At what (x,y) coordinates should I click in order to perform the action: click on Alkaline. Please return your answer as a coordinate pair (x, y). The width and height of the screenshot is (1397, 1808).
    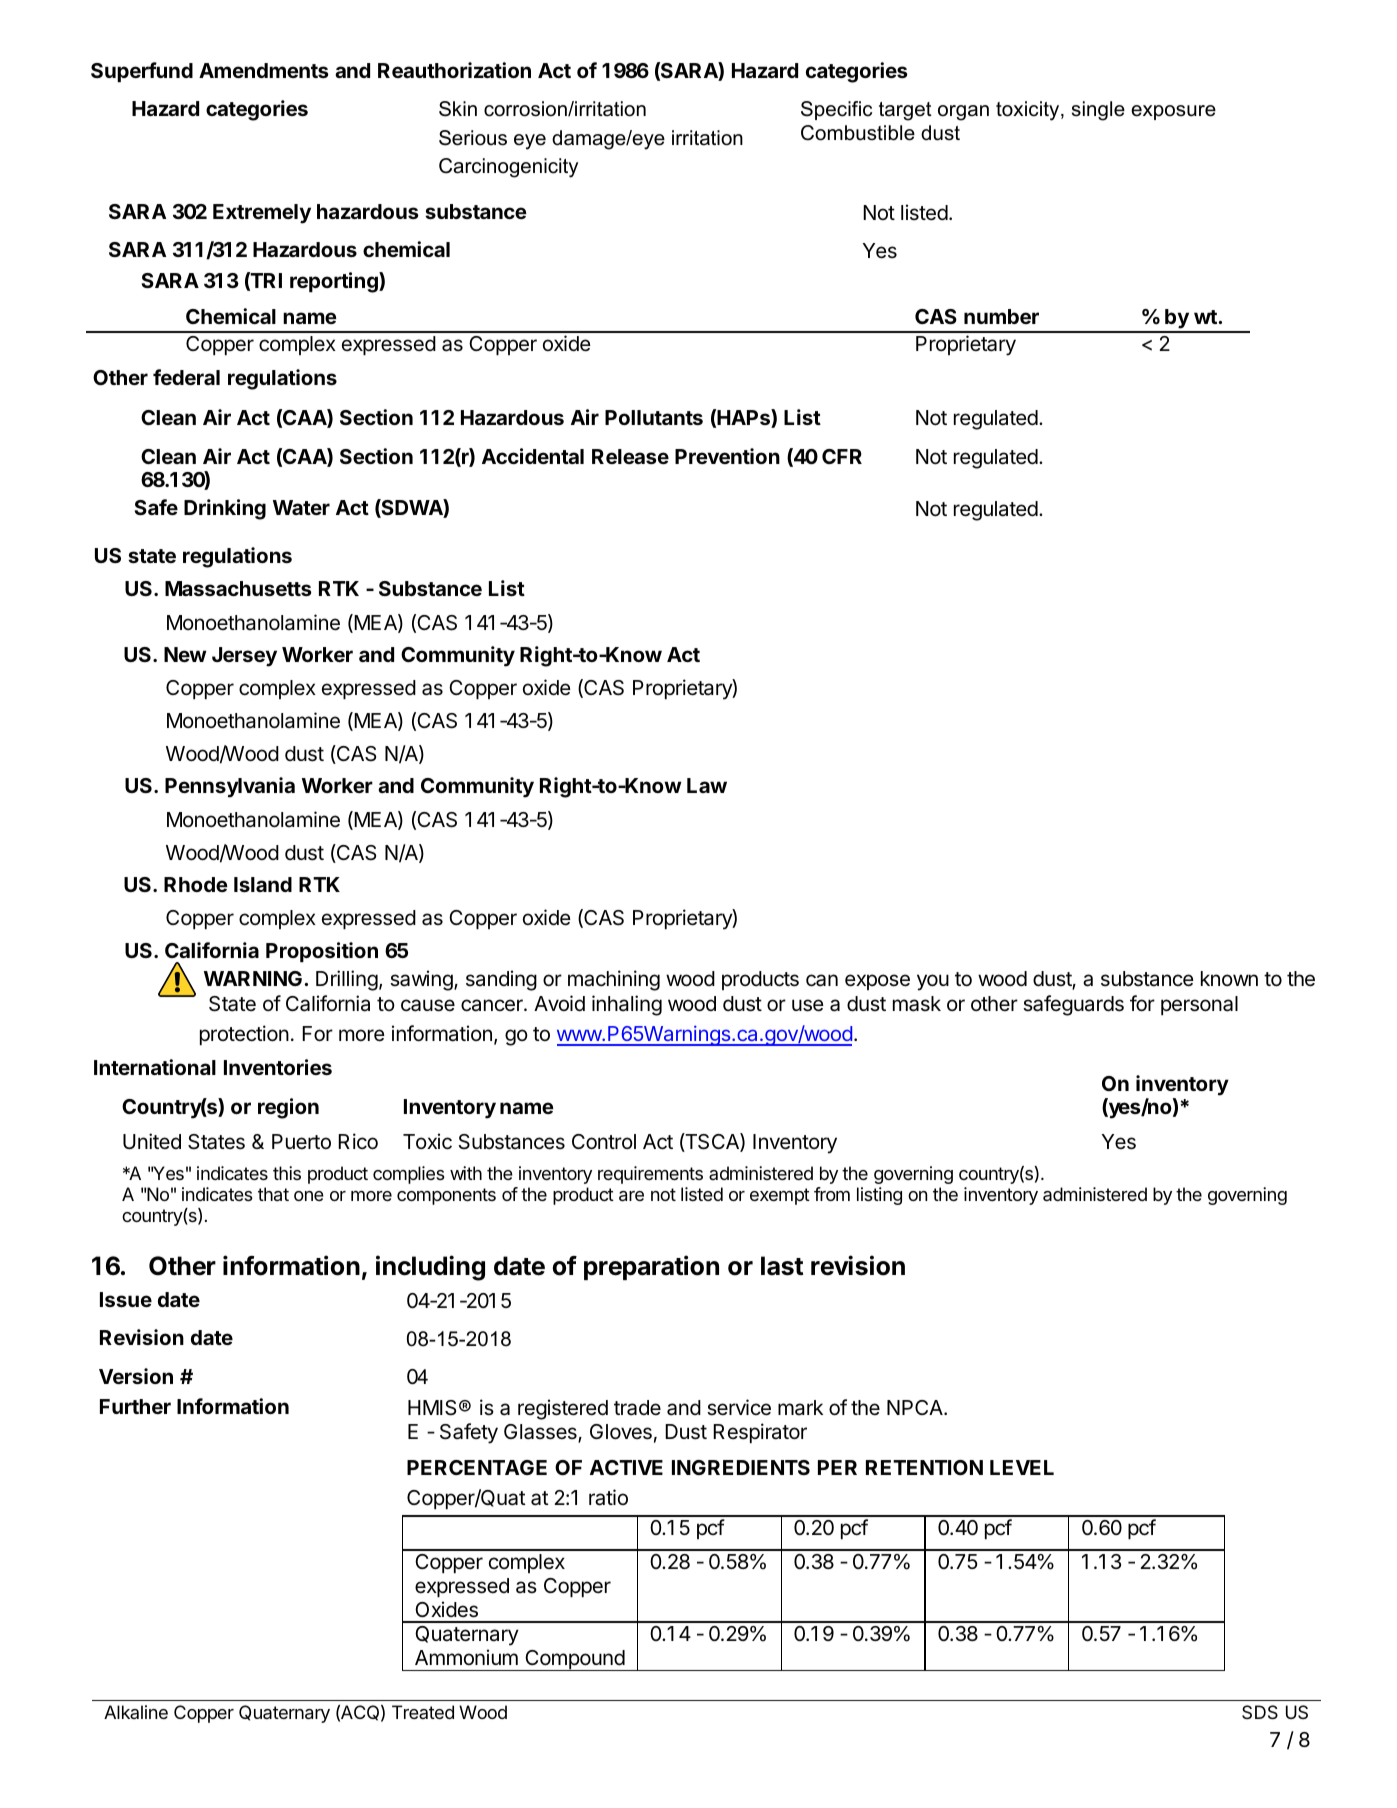
    Looking at the image, I should click on (136, 1712).
